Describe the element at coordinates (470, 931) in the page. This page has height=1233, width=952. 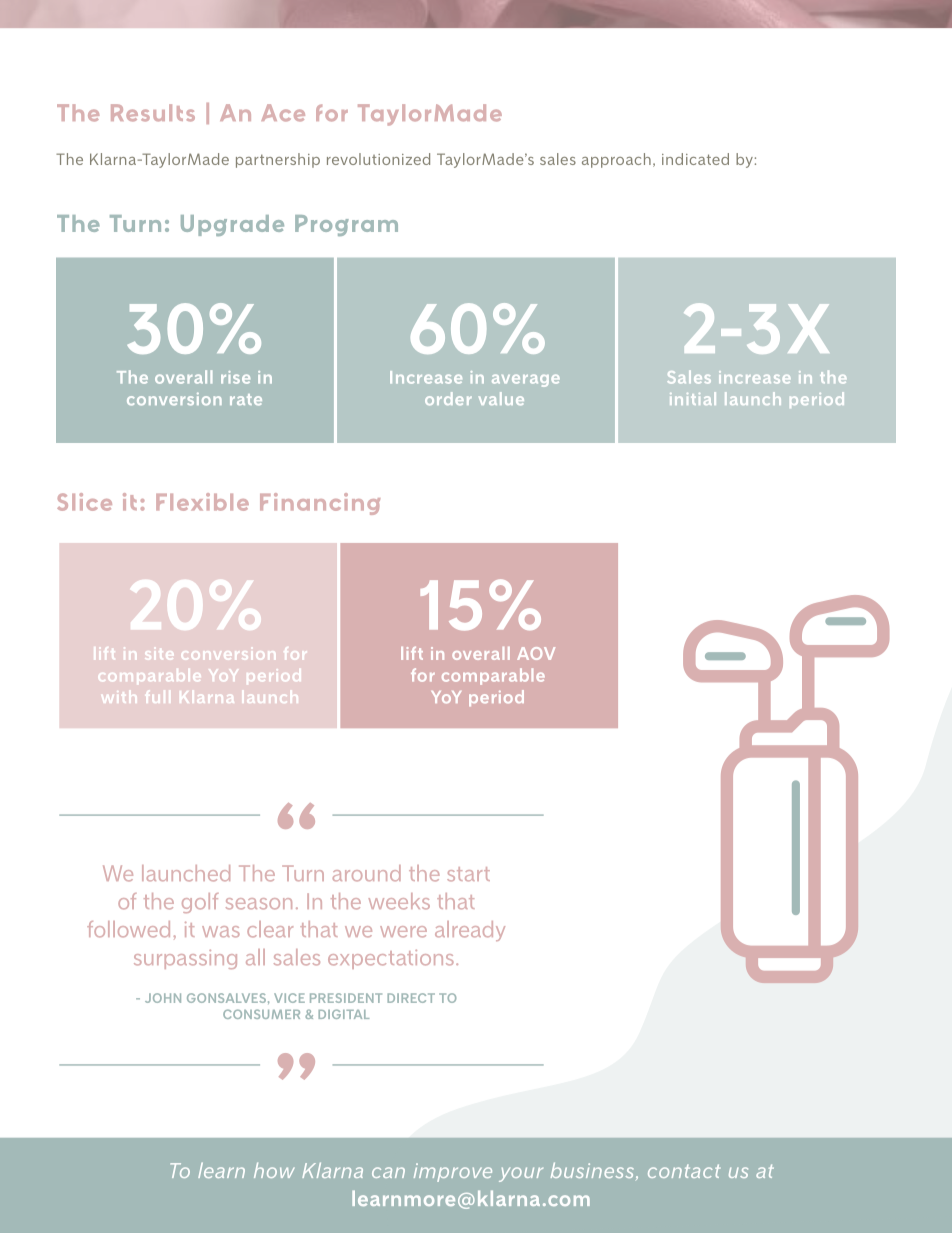
I see `already` at that location.
